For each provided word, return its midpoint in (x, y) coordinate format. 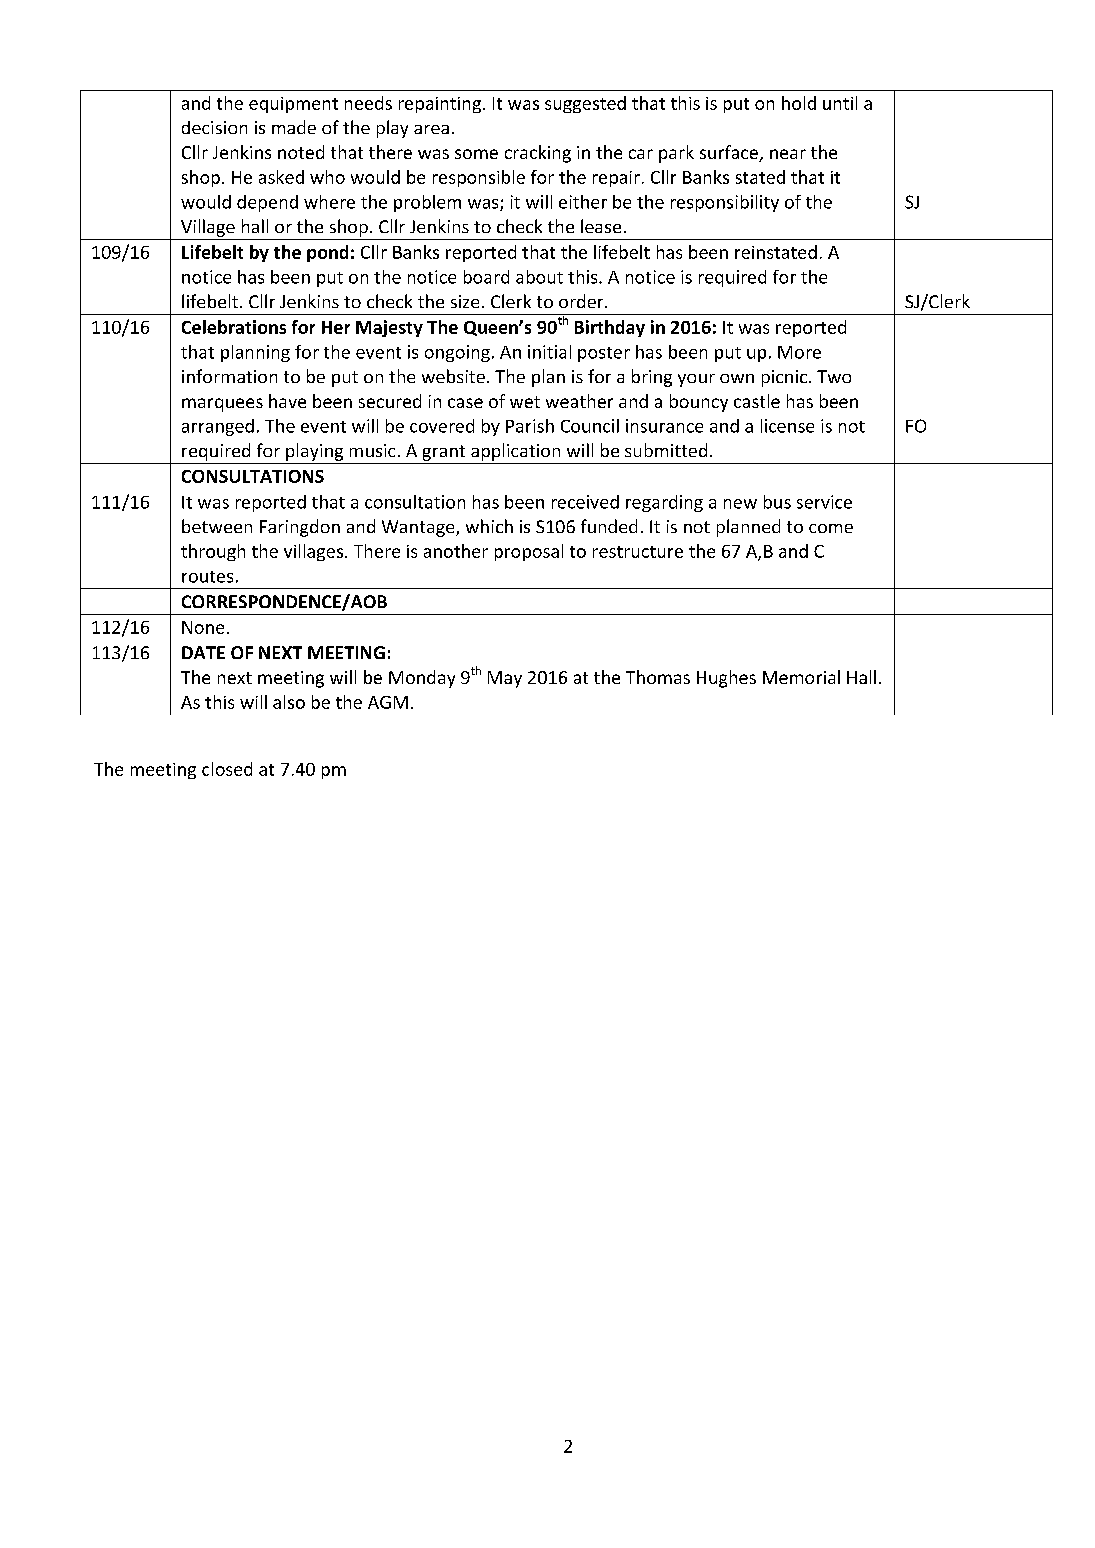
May (505, 679)
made (294, 127)
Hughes (726, 679)
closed (227, 769)
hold (799, 103)
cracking (538, 154)
